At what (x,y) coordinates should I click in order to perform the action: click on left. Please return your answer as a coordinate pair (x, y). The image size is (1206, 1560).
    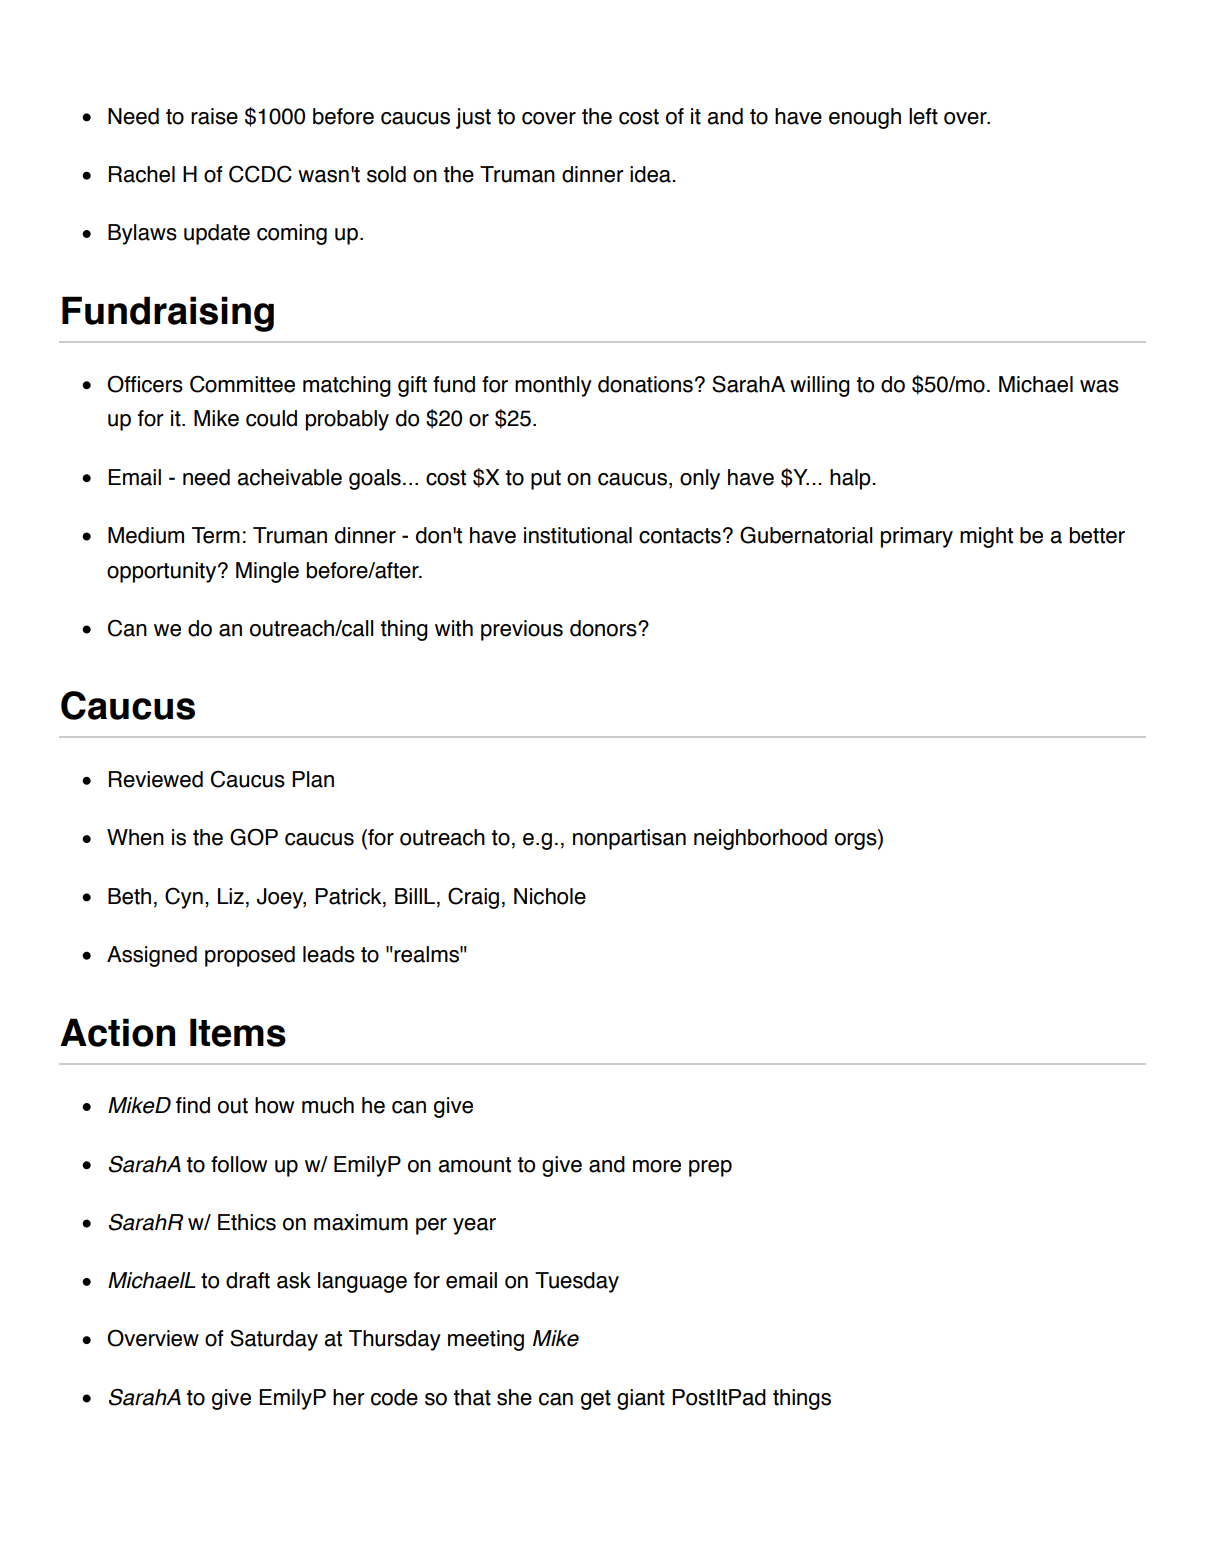
    Looking at the image, I should click on (923, 116).
